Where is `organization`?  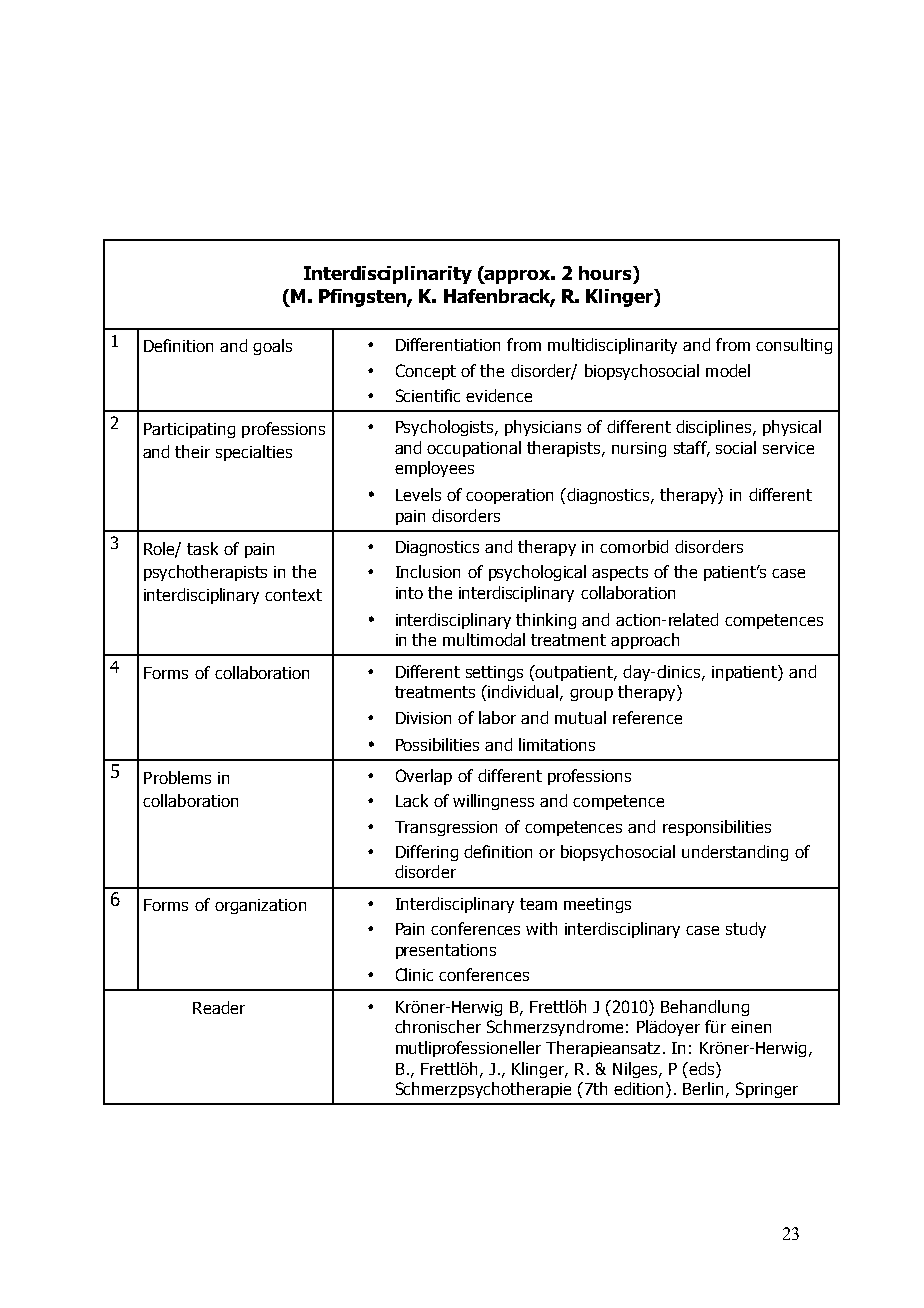
organization is located at coordinates (260, 906).
